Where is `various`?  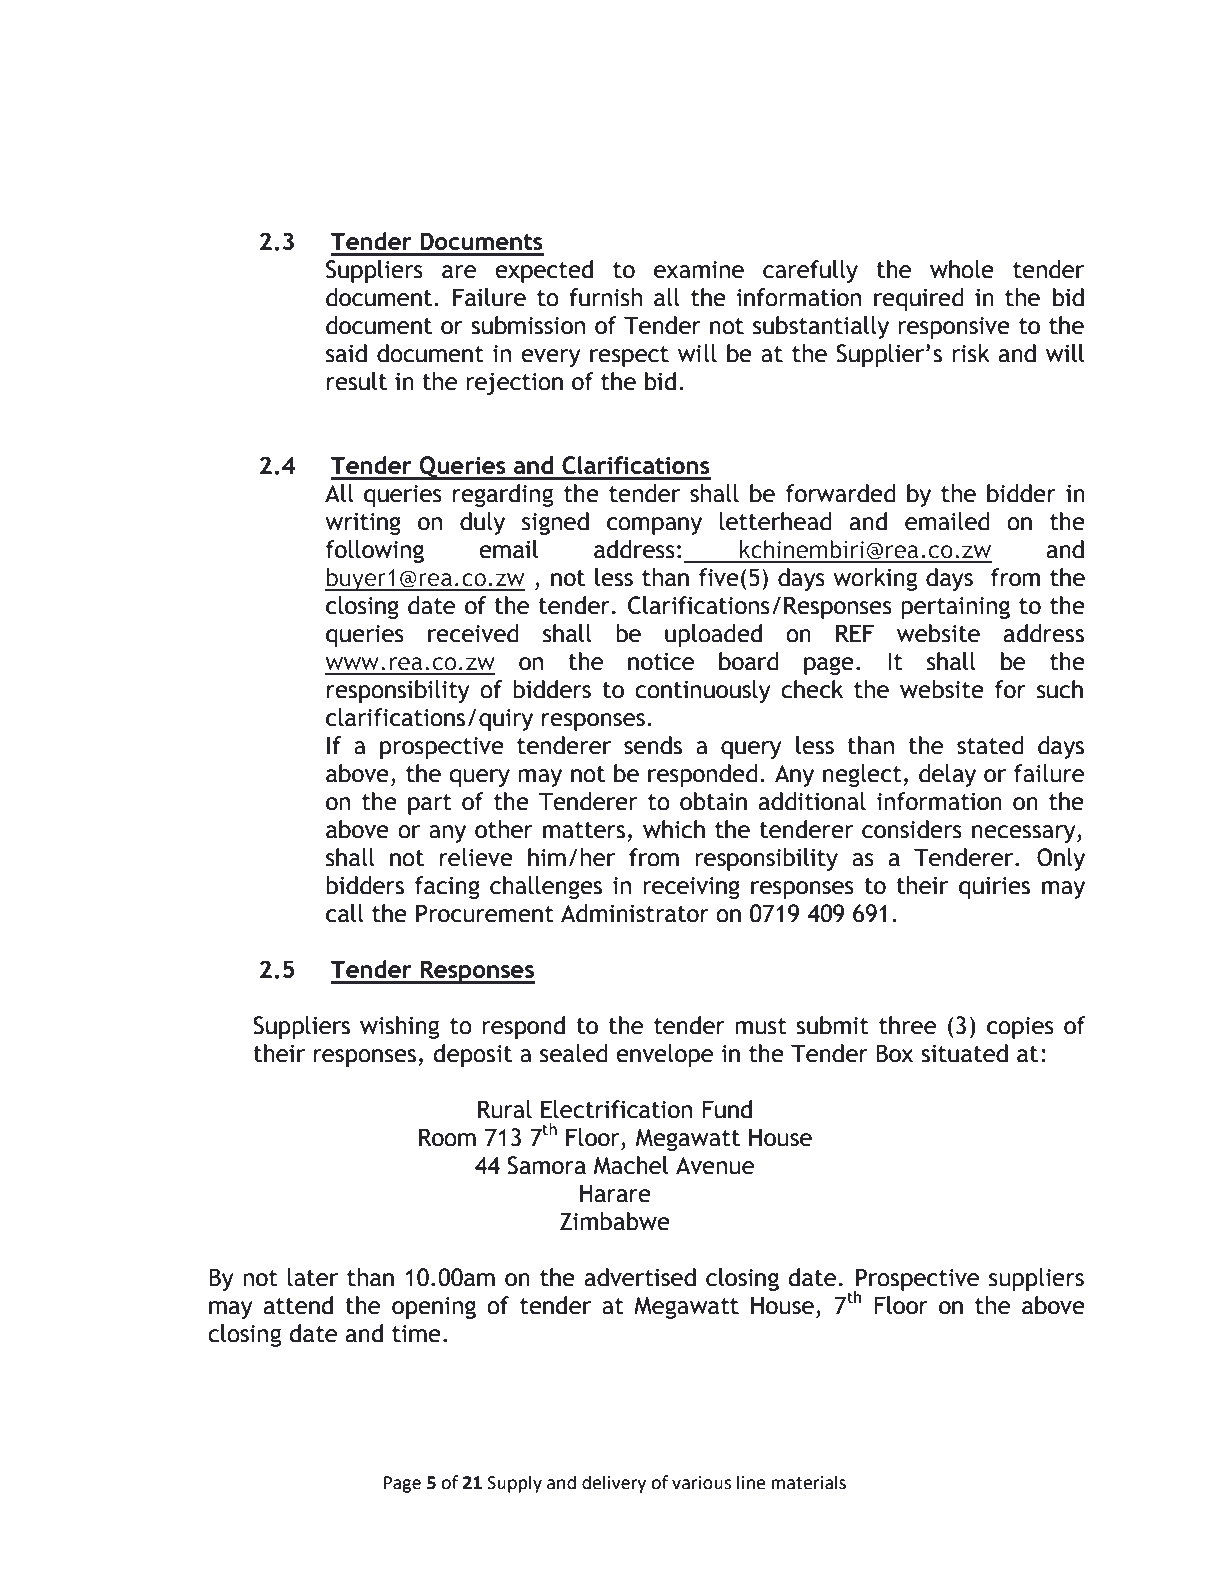
various is located at coordinates (701, 1483).
